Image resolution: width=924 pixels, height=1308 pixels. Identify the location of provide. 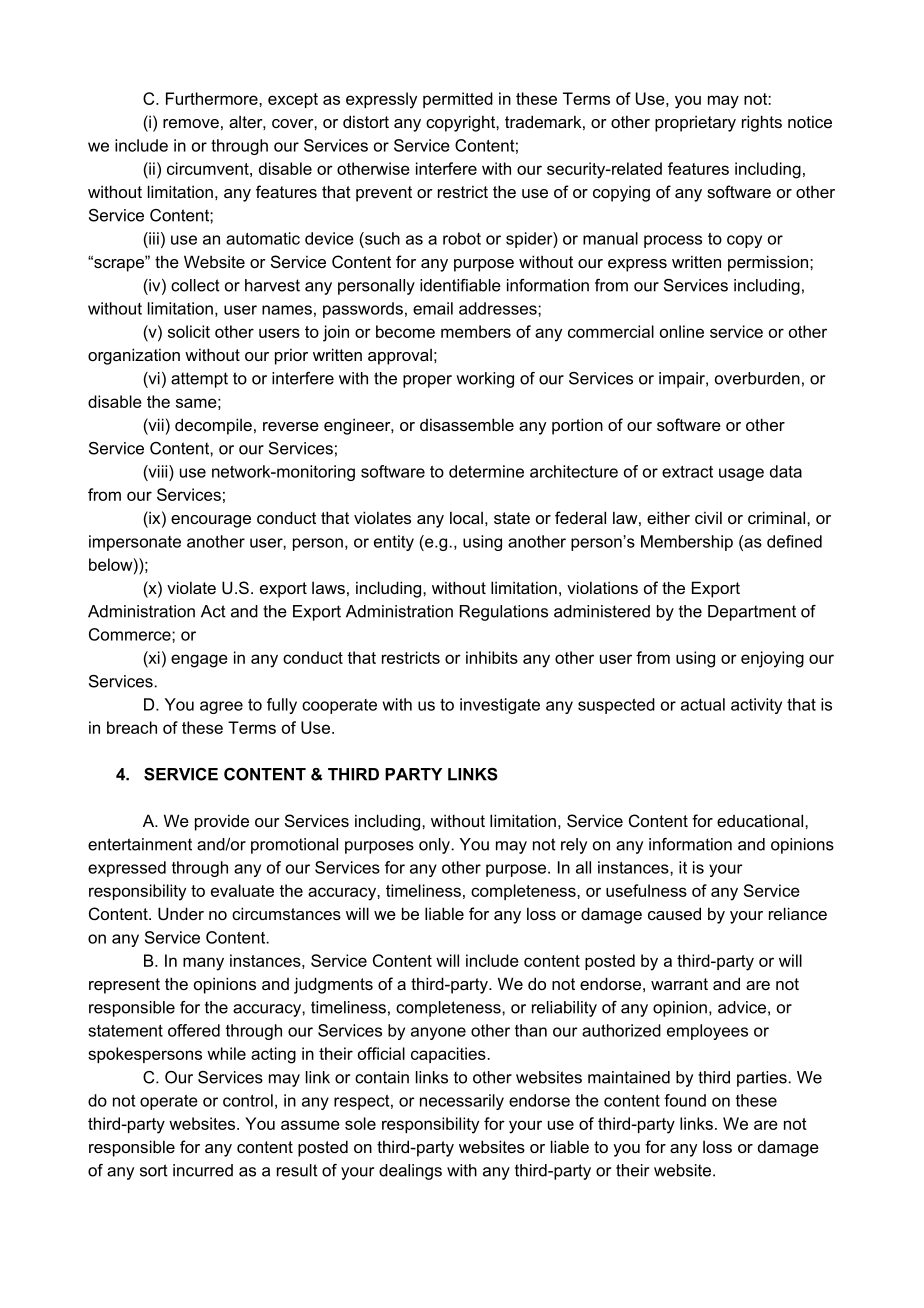
(222, 822).
